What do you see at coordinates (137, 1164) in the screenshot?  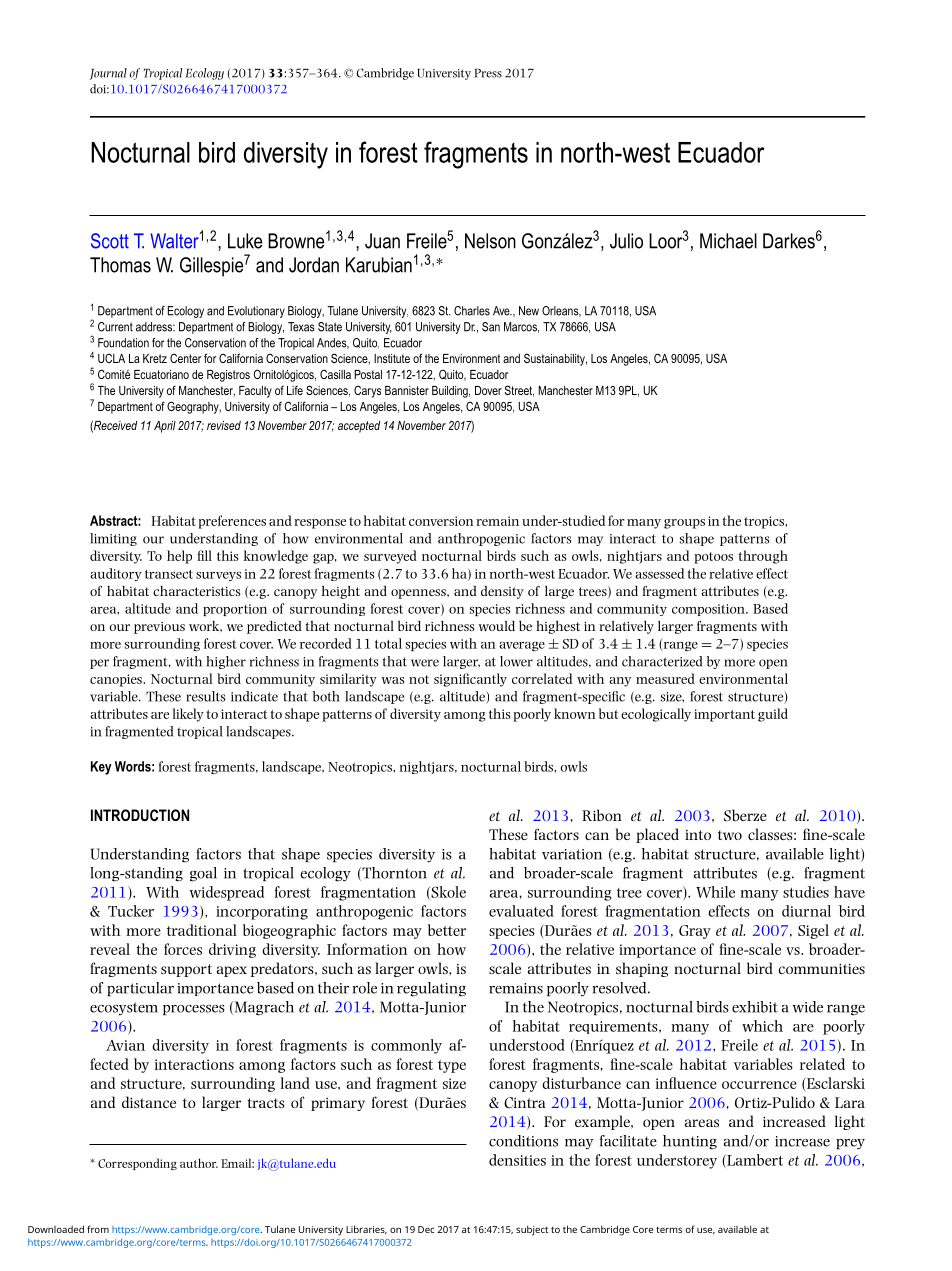 I see `Corresponding` at bounding box center [137, 1164].
